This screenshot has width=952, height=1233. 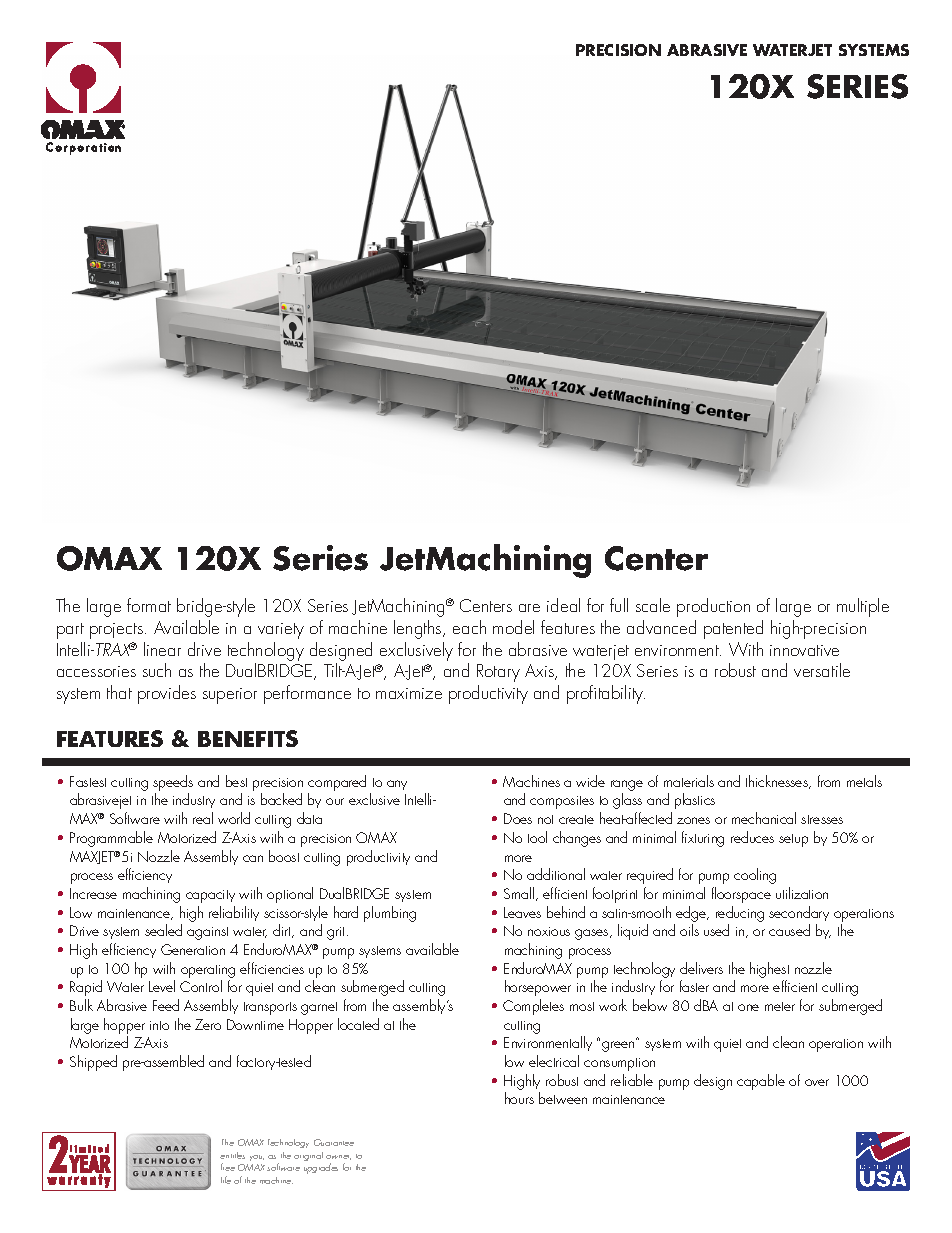 I want to click on meter, so click(x=780, y=1006).
